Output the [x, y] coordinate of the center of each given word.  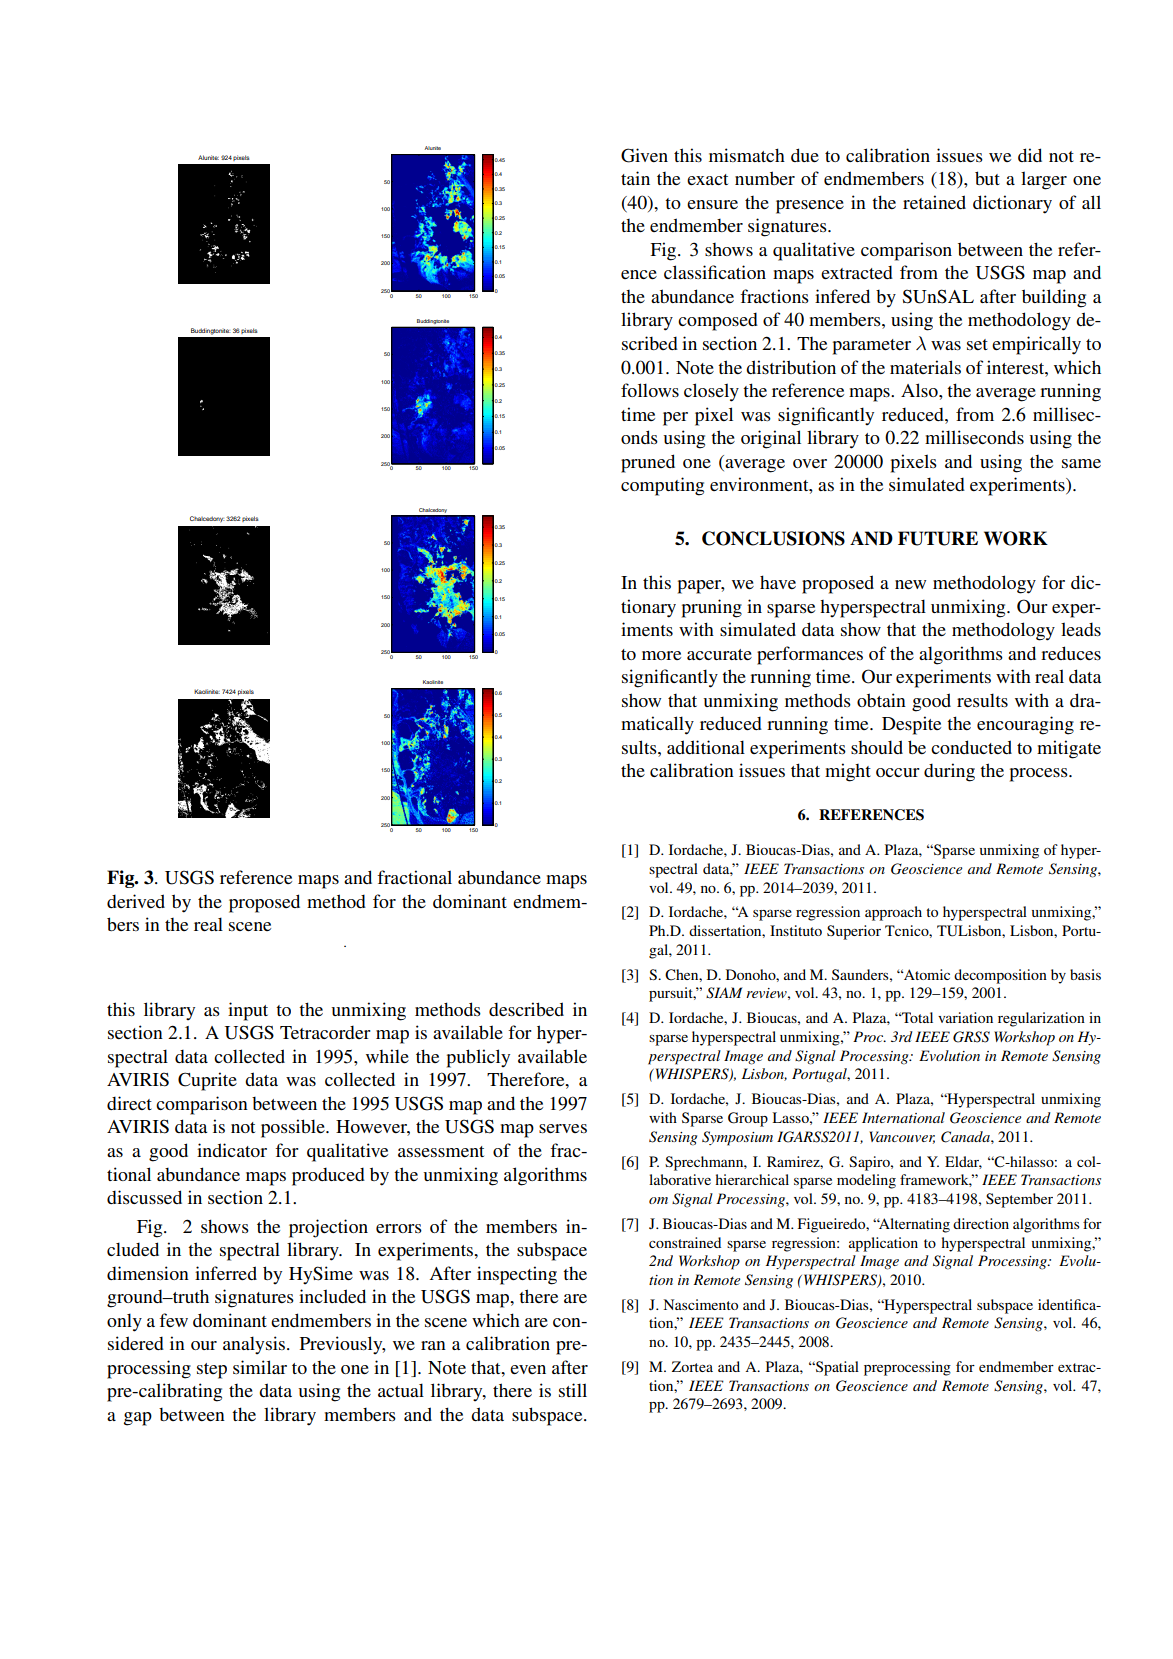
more [661, 655]
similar [260, 1367]
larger [1044, 180]
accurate [719, 654]
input [248, 1011]
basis [1085, 974]
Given [644, 155]
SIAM [724, 993]
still [573, 1390]
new [910, 584]
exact [707, 179]
